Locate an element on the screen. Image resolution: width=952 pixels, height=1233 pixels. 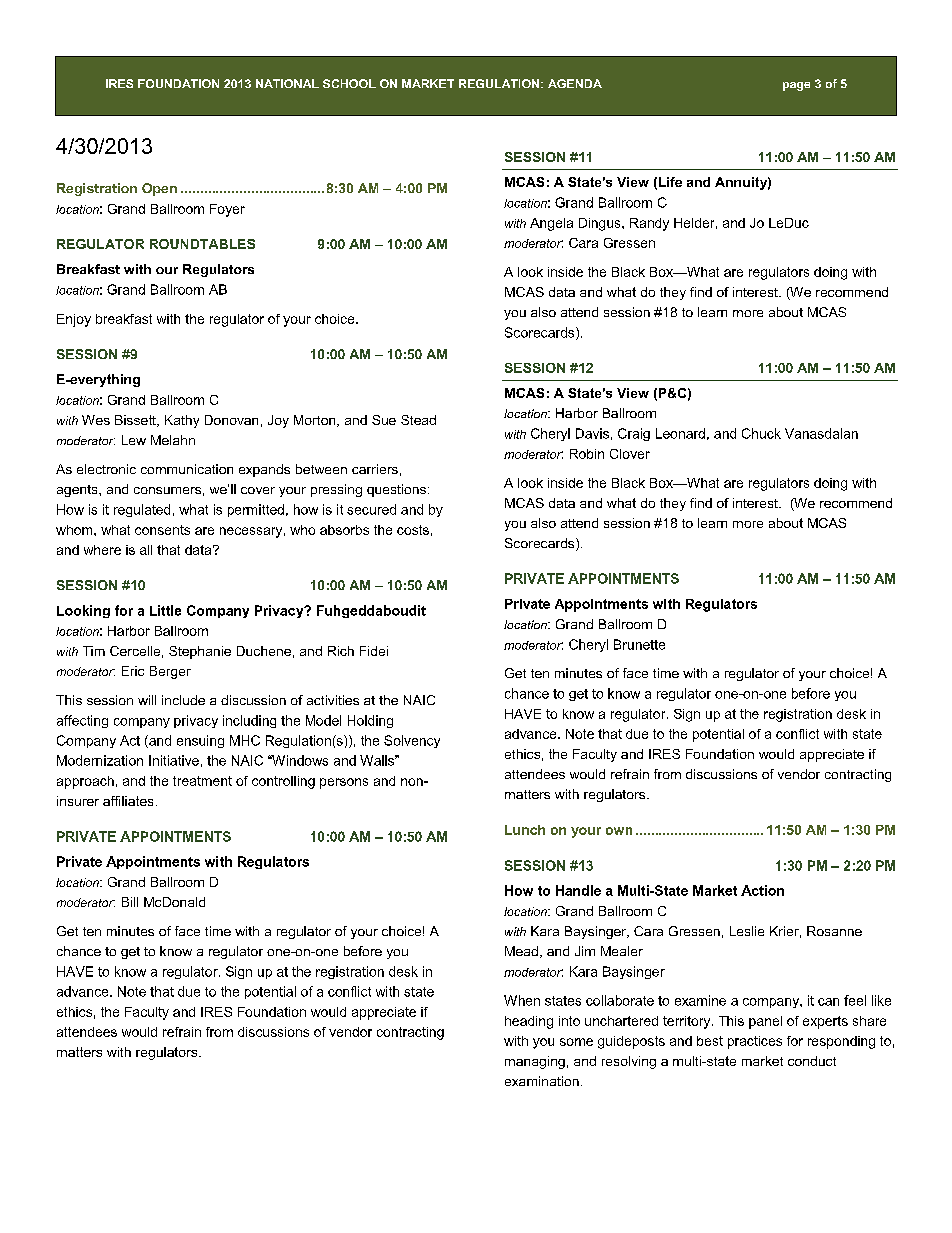
page is located at coordinates (796, 86).
